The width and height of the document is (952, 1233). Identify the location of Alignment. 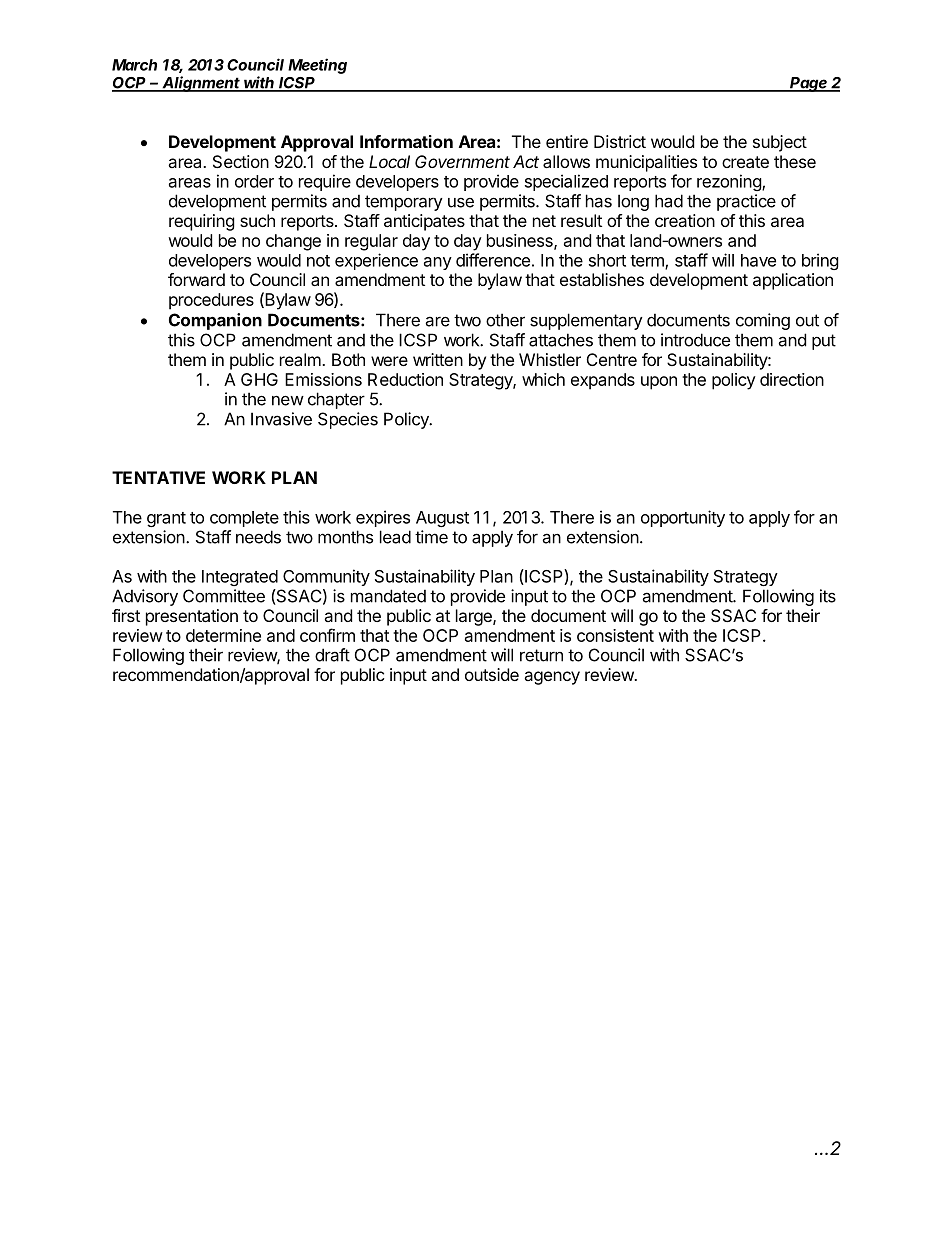
(202, 84).
